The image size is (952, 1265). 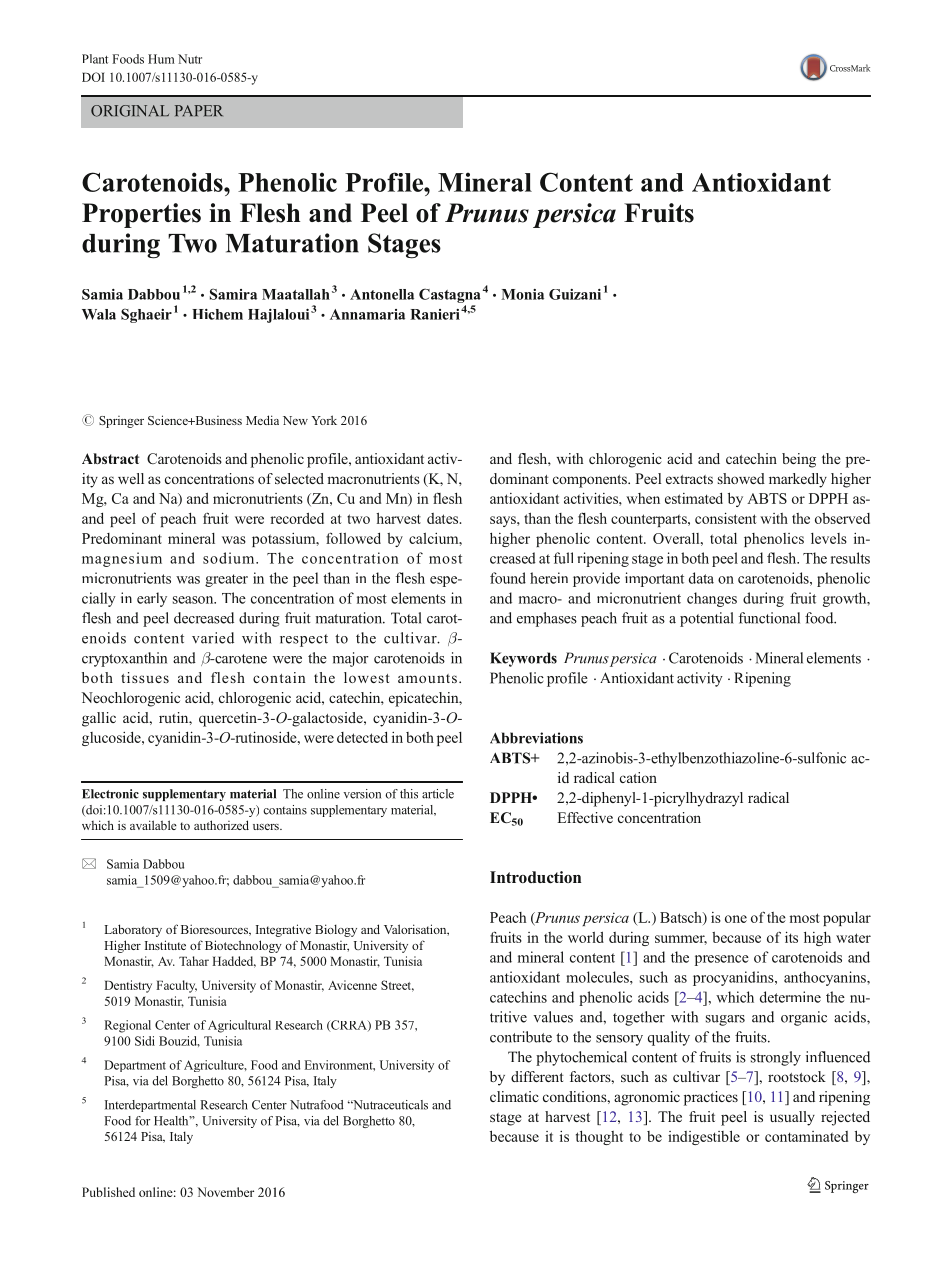 What do you see at coordinates (535, 877) in the screenshot?
I see `Introduction` at bounding box center [535, 877].
